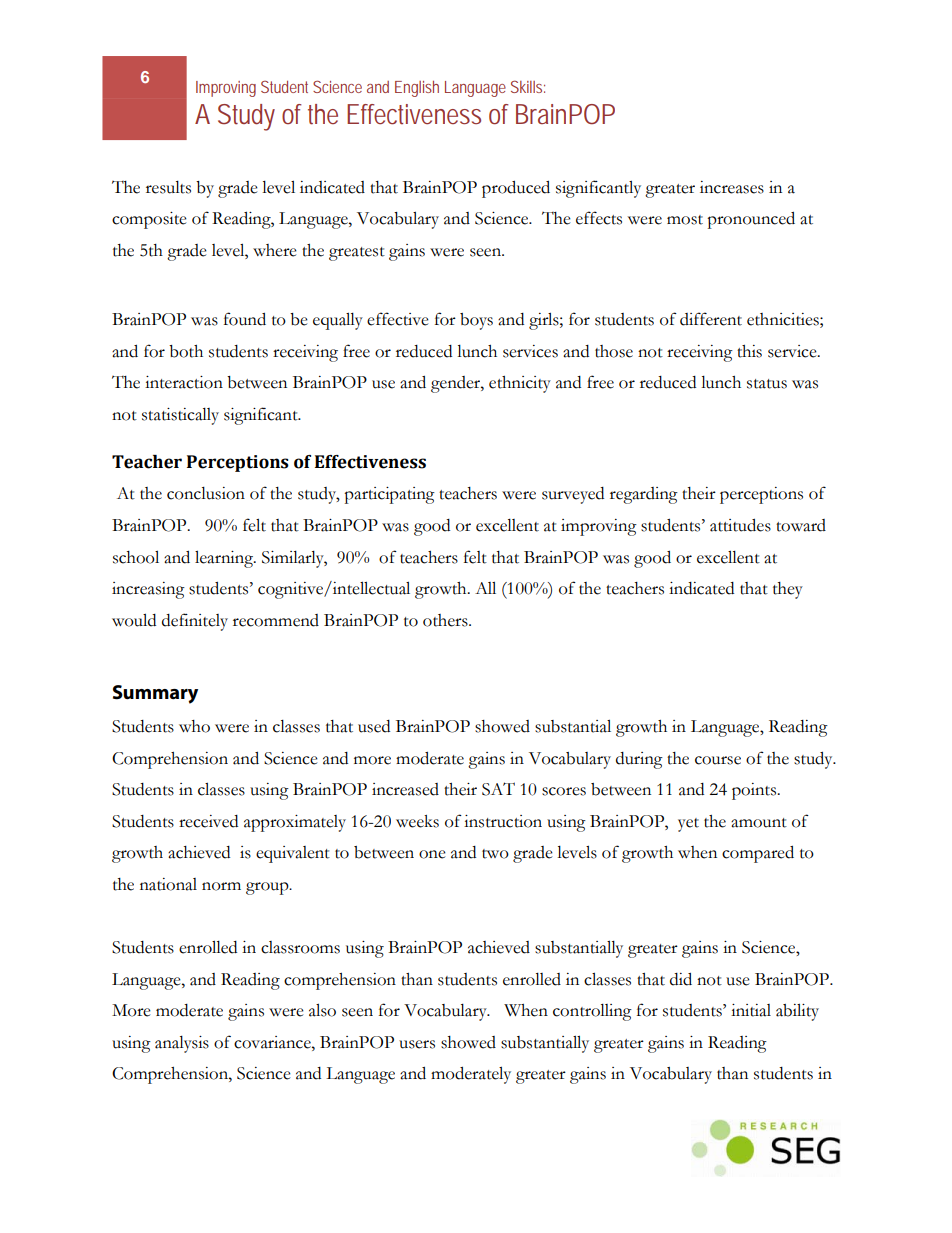  I want to click on used, so click(374, 726).
